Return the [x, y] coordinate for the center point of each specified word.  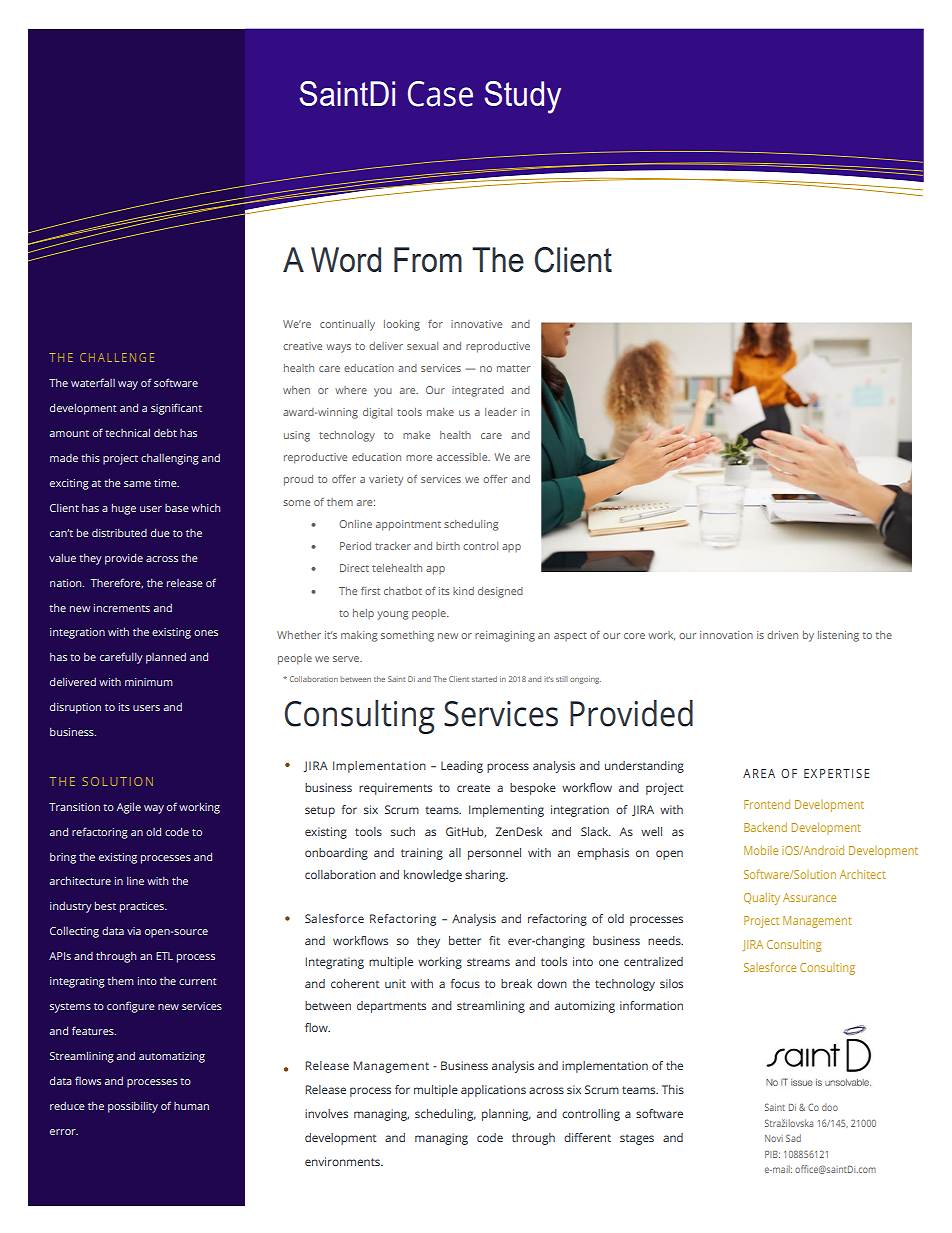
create [473, 788]
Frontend [767, 804]
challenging [170, 459]
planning [506, 1115]
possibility [133, 1107]
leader [501, 412]
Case [440, 94]
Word [346, 259]
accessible [463, 457]
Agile [129, 808]
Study [522, 97]
